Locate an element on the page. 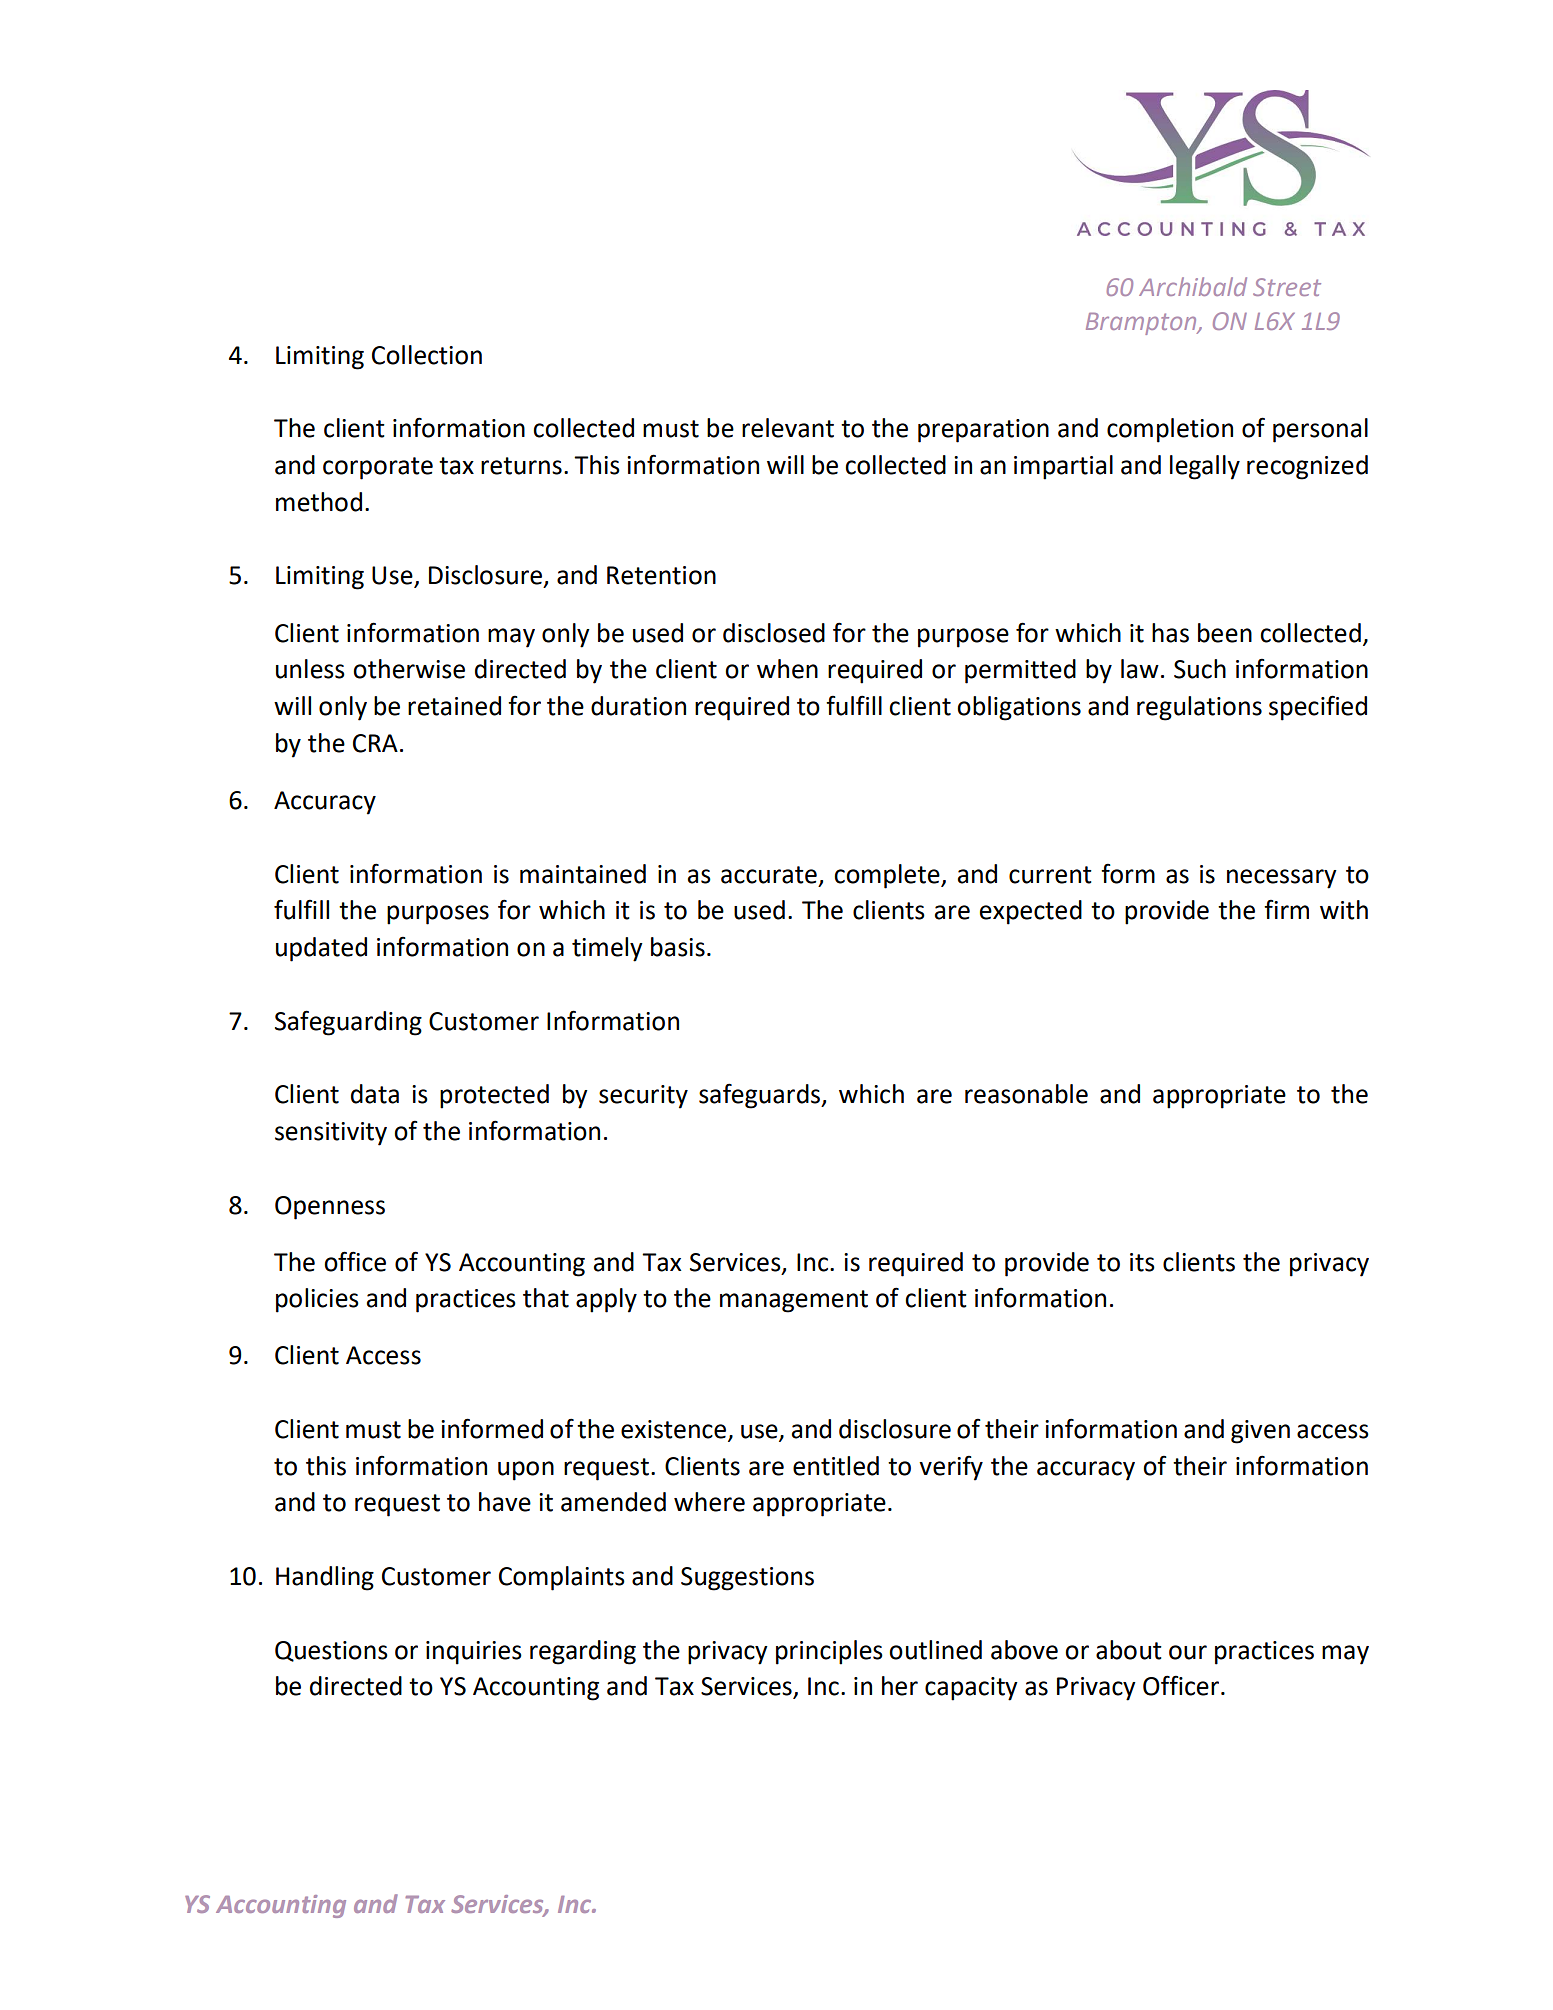  when is located at coordinates (787, 669).
